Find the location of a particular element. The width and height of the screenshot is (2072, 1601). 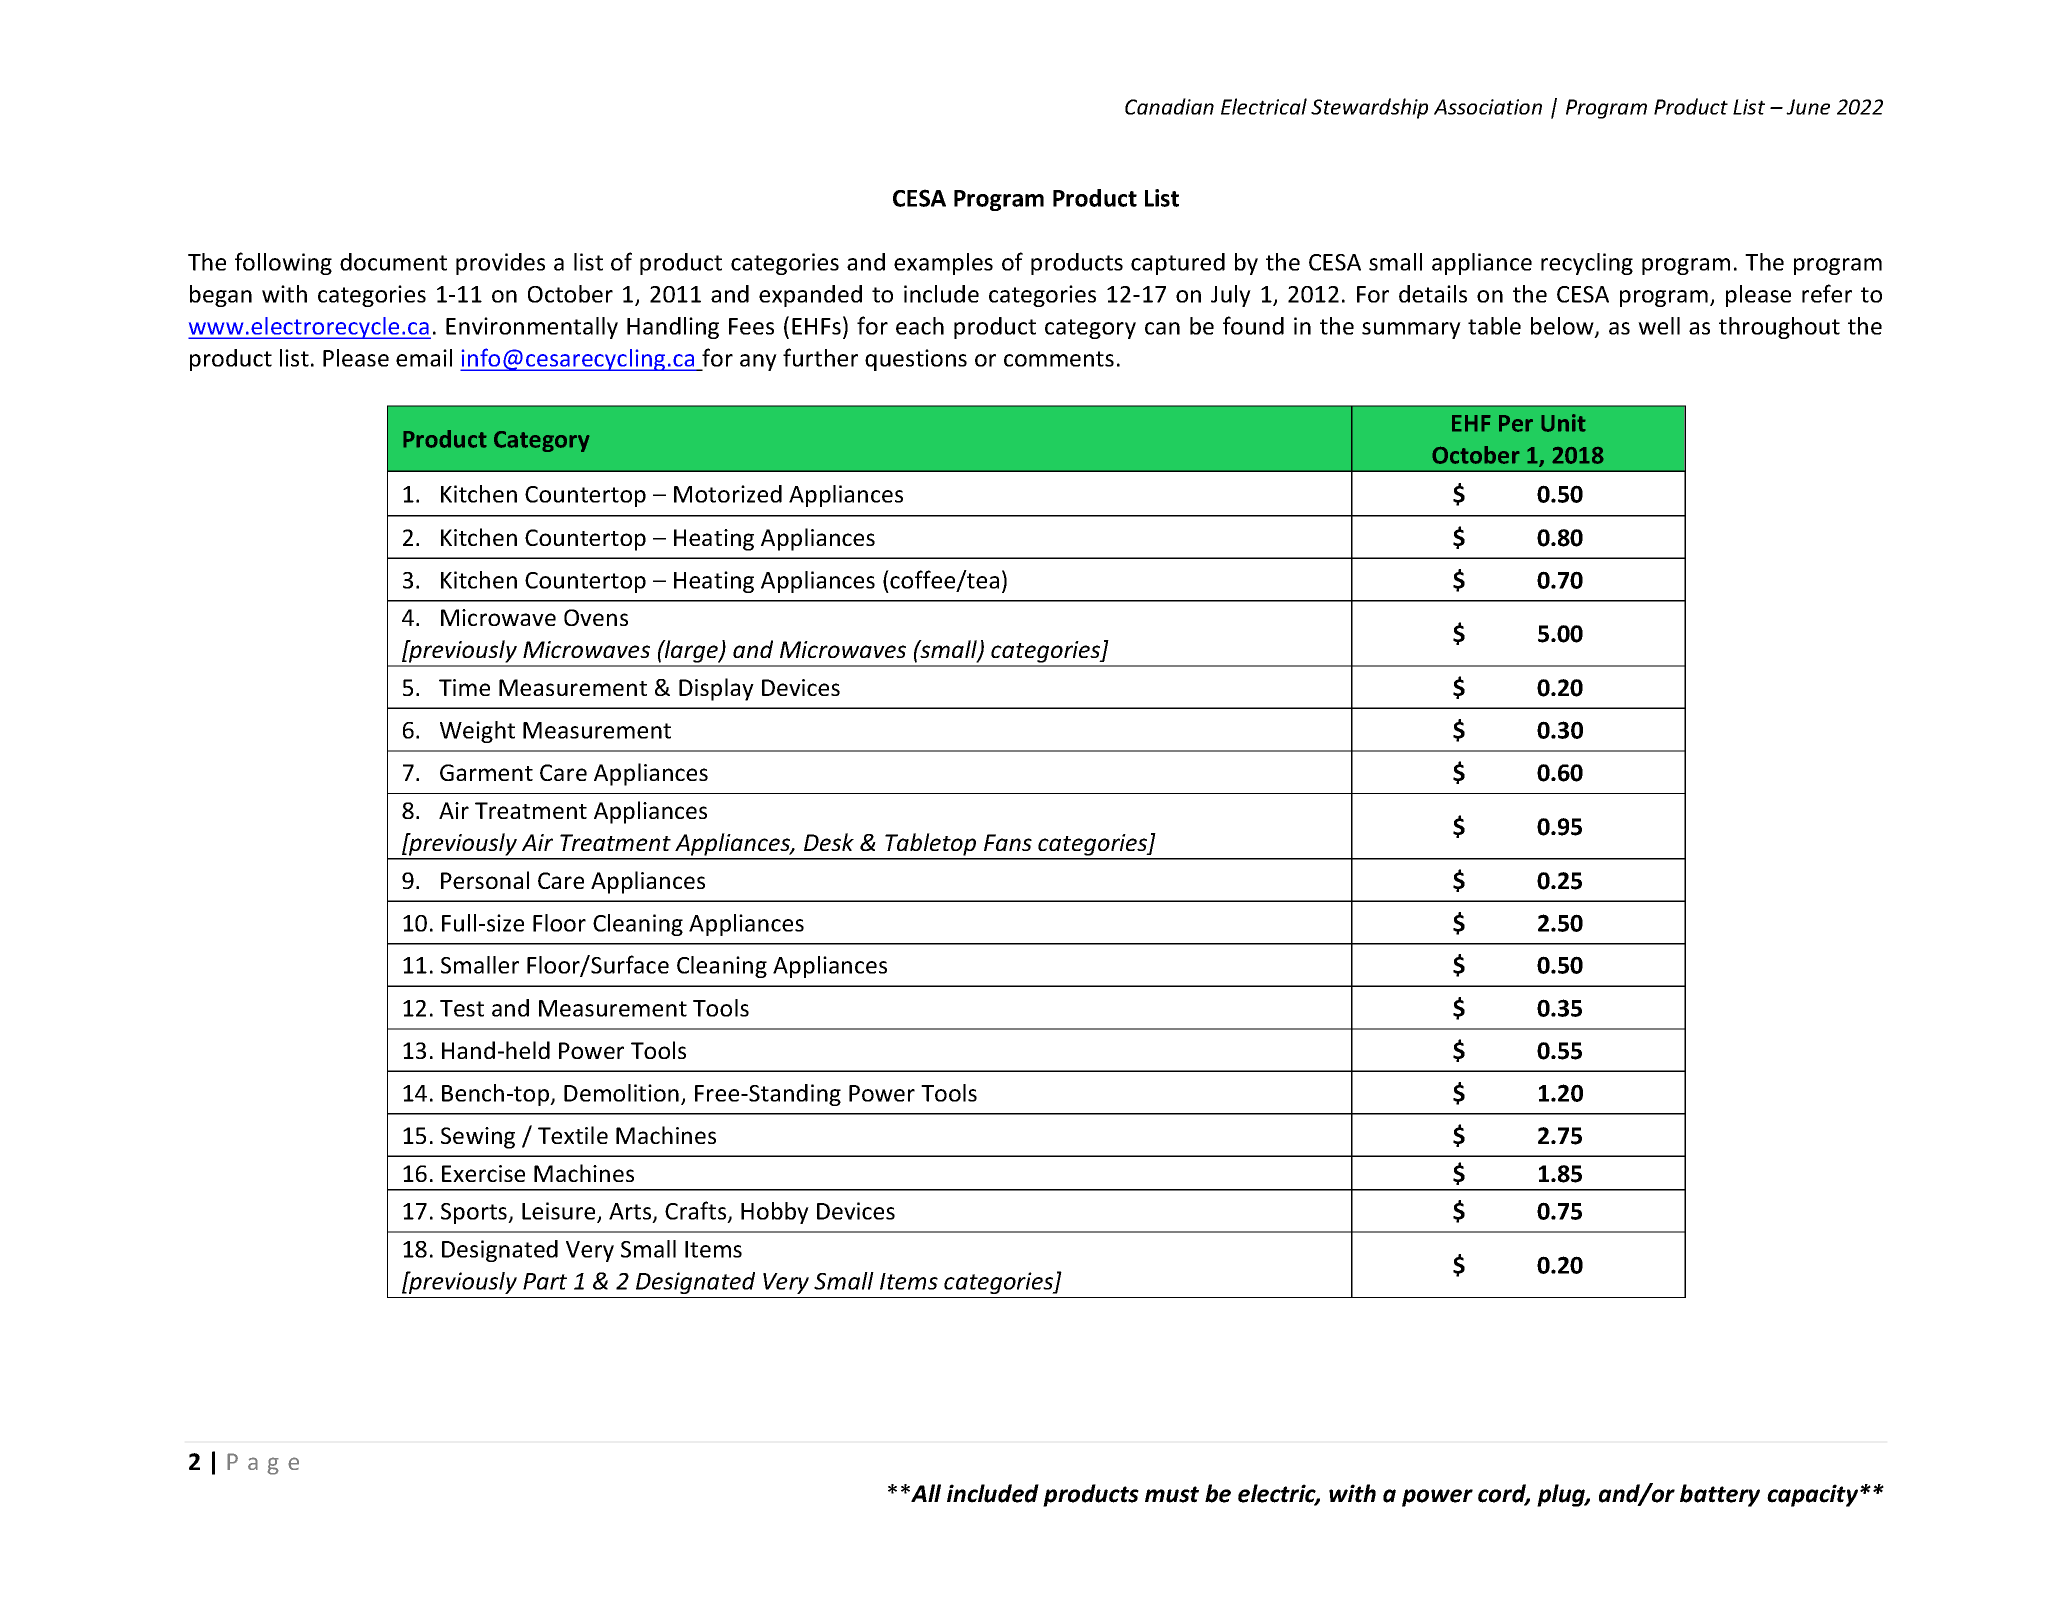

Canadian is located at coordinates (1169, 106).
